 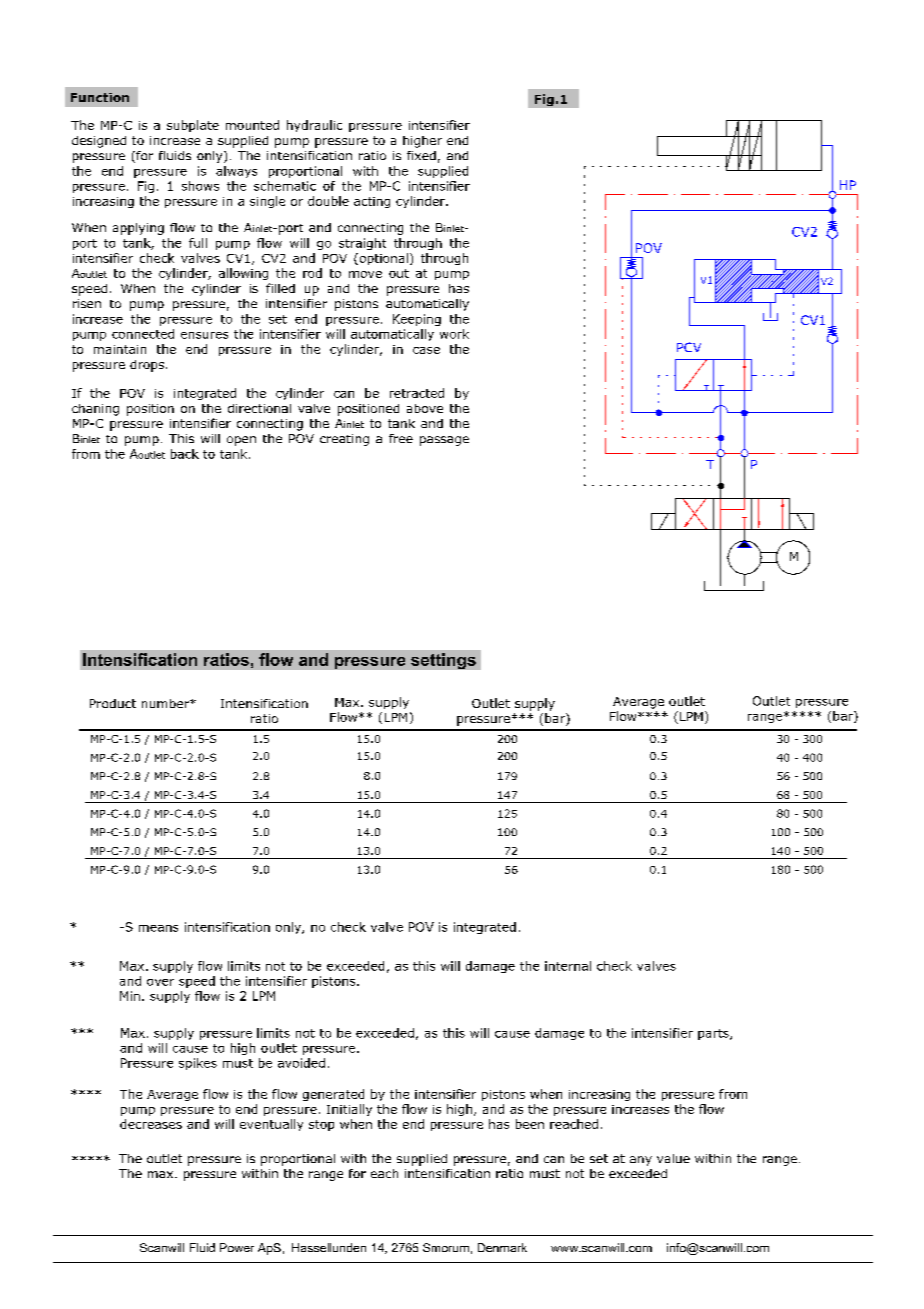 I want to click on internal, so click(x=568, y=966).
